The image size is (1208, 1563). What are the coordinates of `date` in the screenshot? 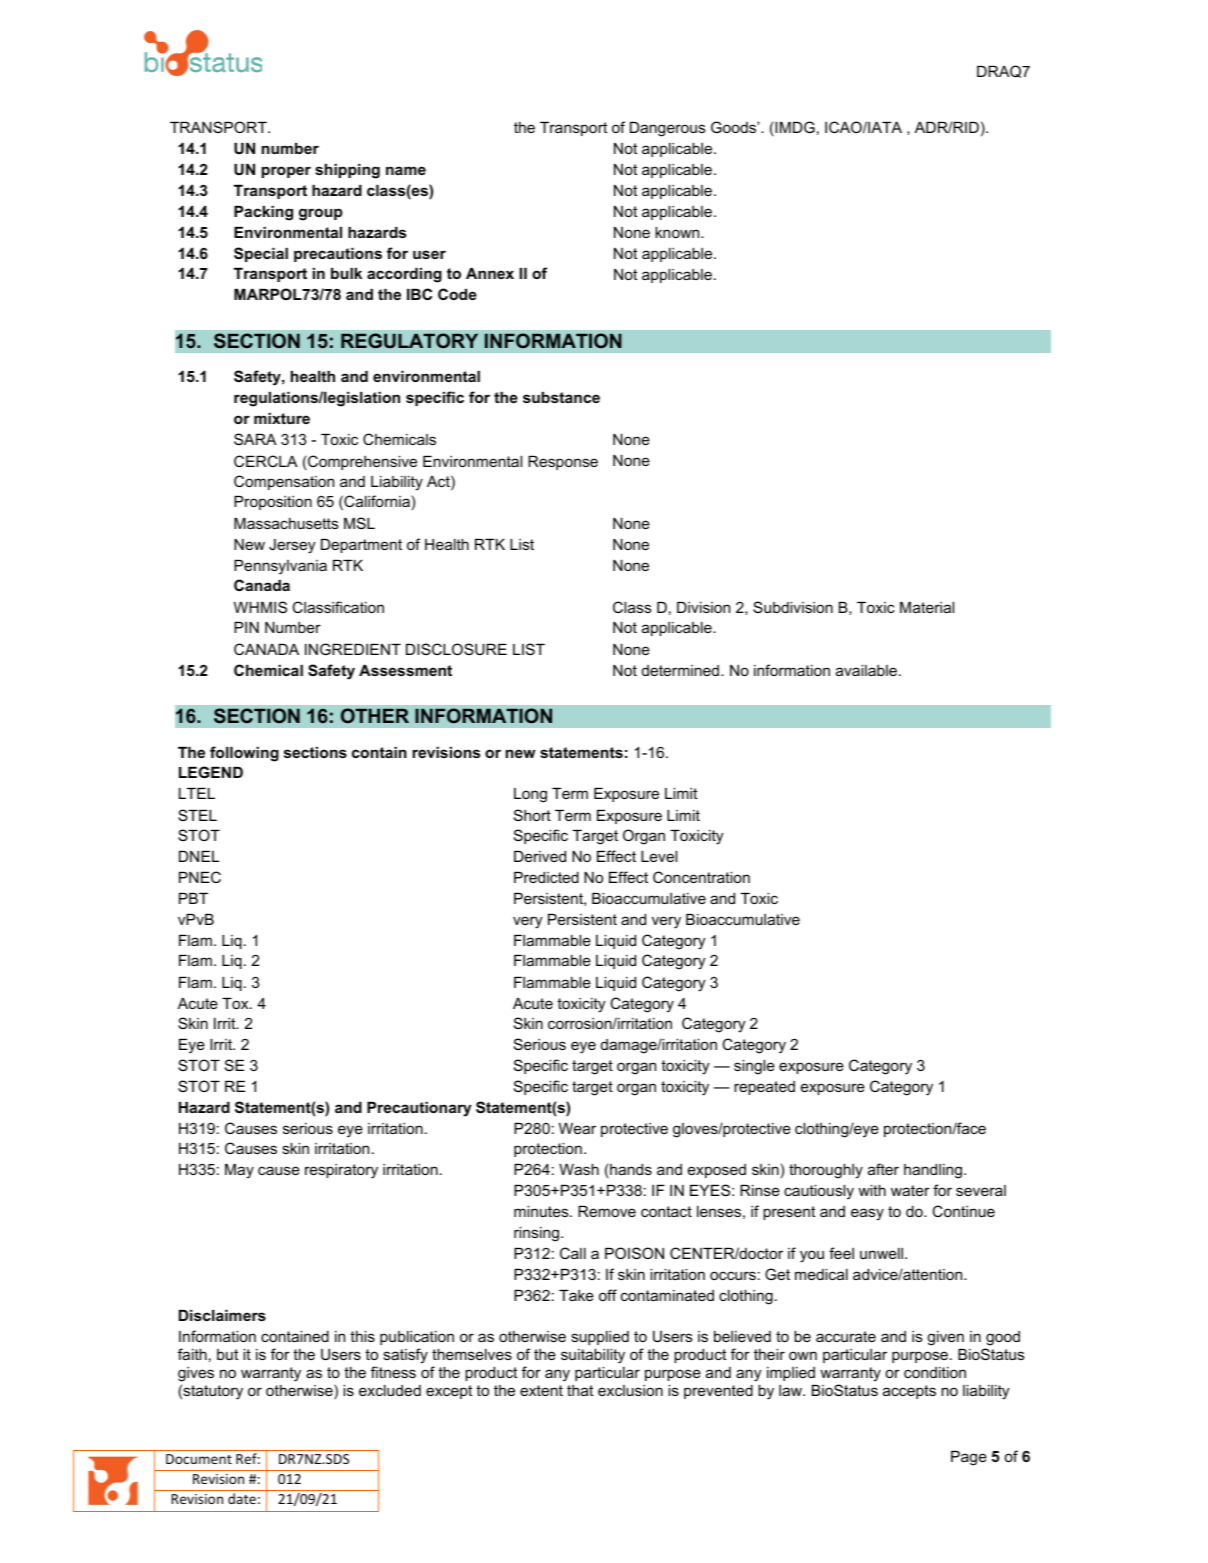 It's located at (242, 1498).
